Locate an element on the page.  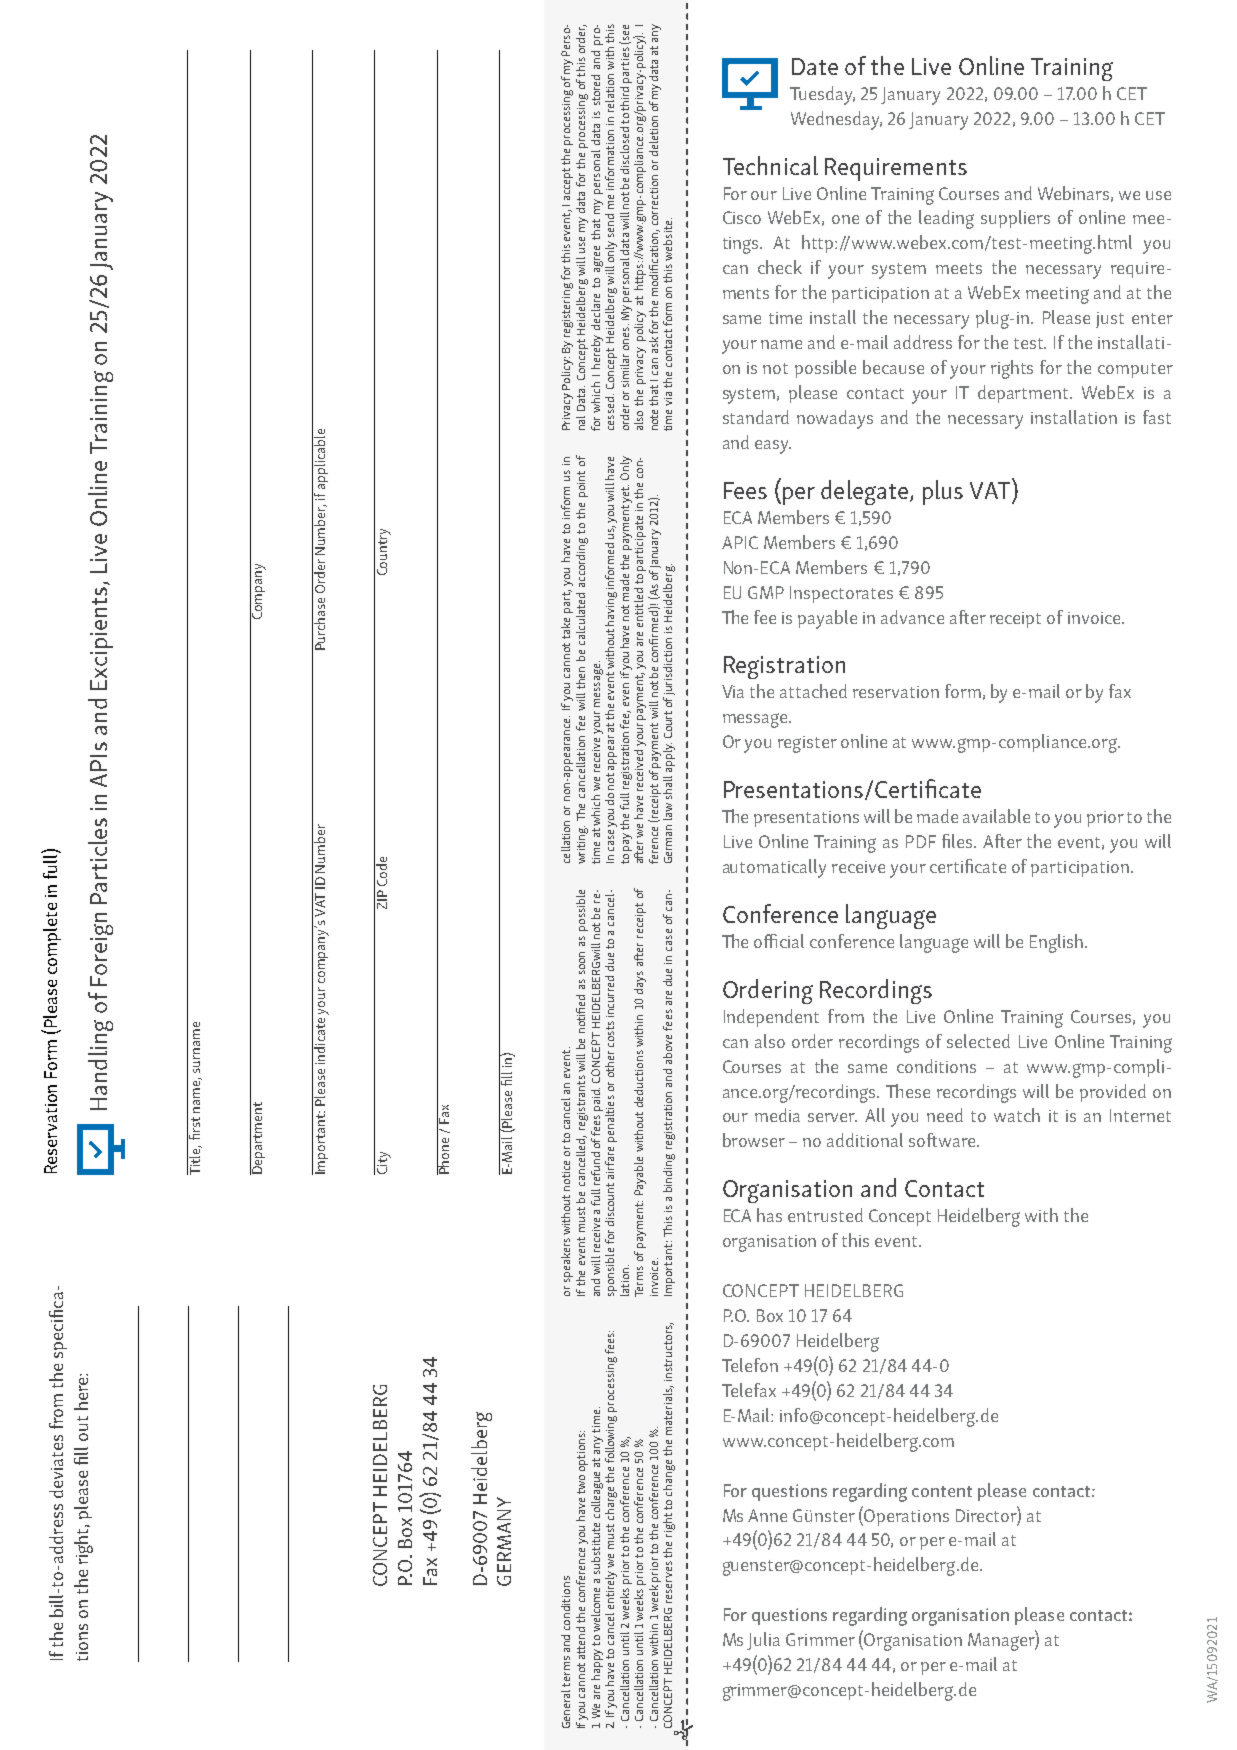
content is located at coordinates (942, 1491).
